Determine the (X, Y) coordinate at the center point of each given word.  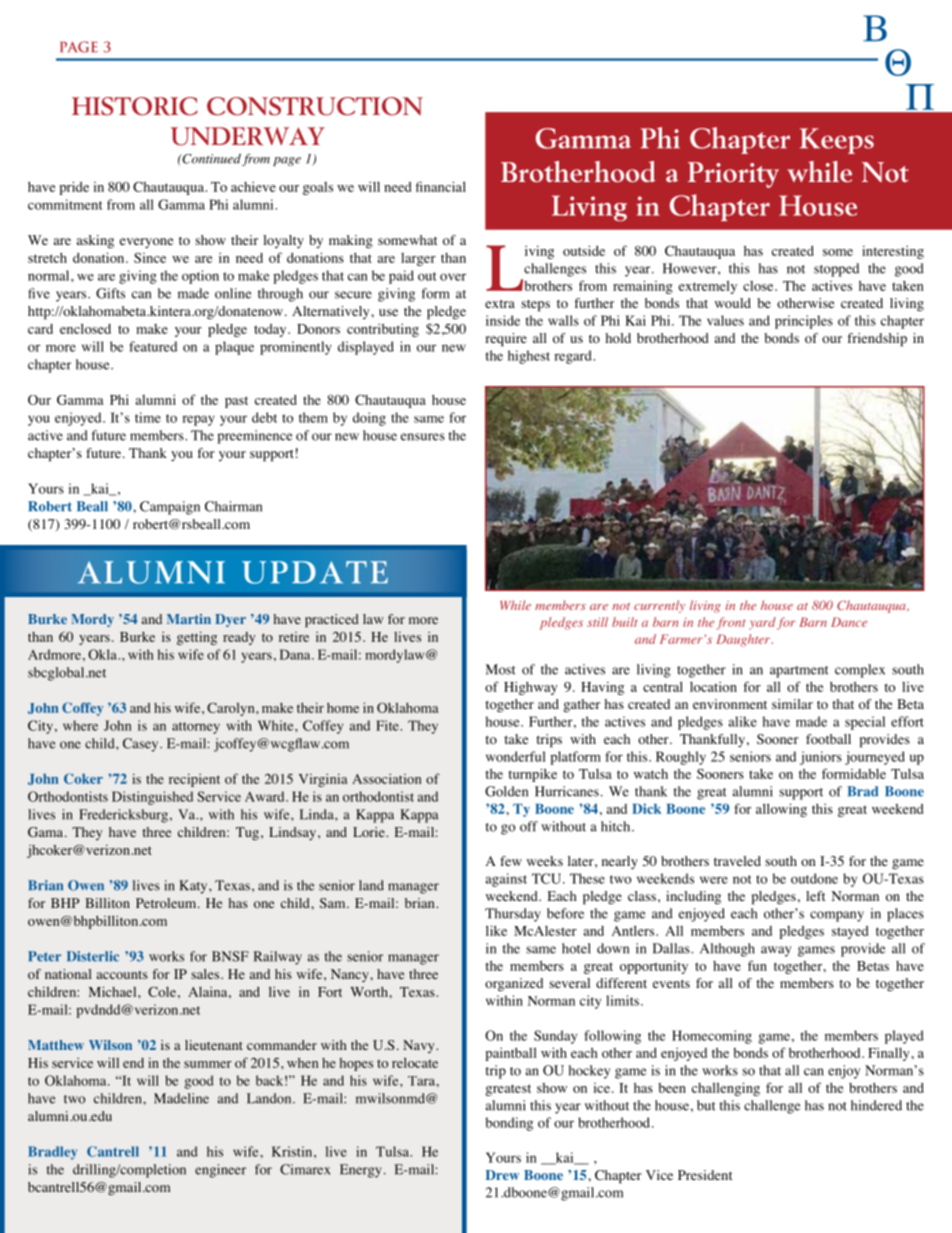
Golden (506, 791)
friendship (877, 340)
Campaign (170, 508)
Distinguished (152, 798)
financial (441, 186)
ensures (423, 437)
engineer (220, 1171)
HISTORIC (135, 106)
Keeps (837, 141)
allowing (781, 810)
